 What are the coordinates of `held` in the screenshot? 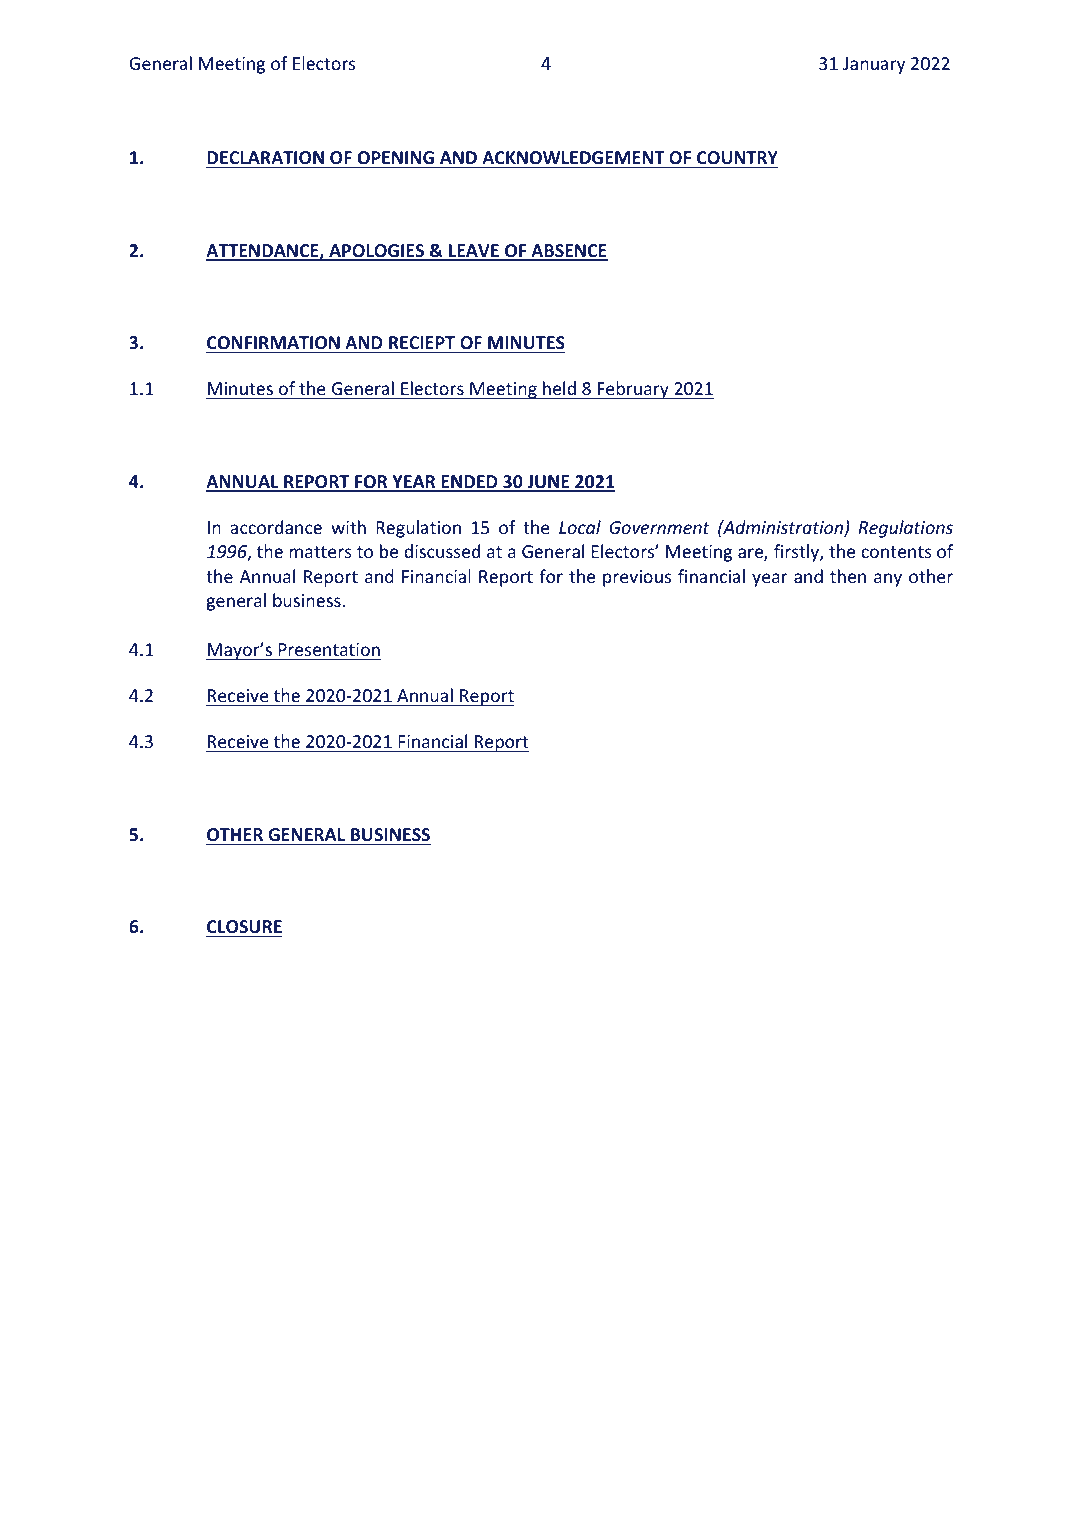 It's located at (559, 388).
